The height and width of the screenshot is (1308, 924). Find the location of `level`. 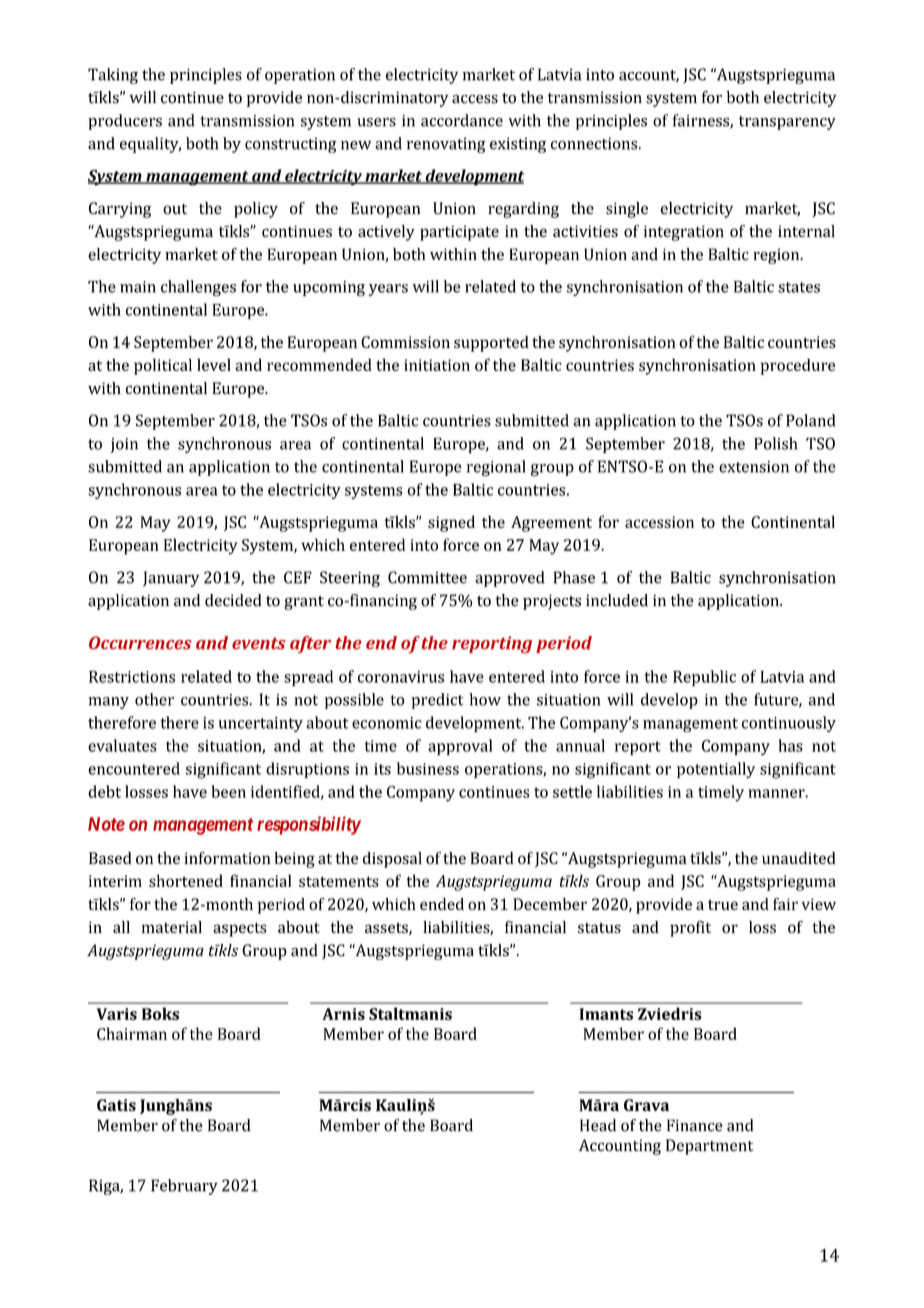

level is located at coordinates (214, 364).
